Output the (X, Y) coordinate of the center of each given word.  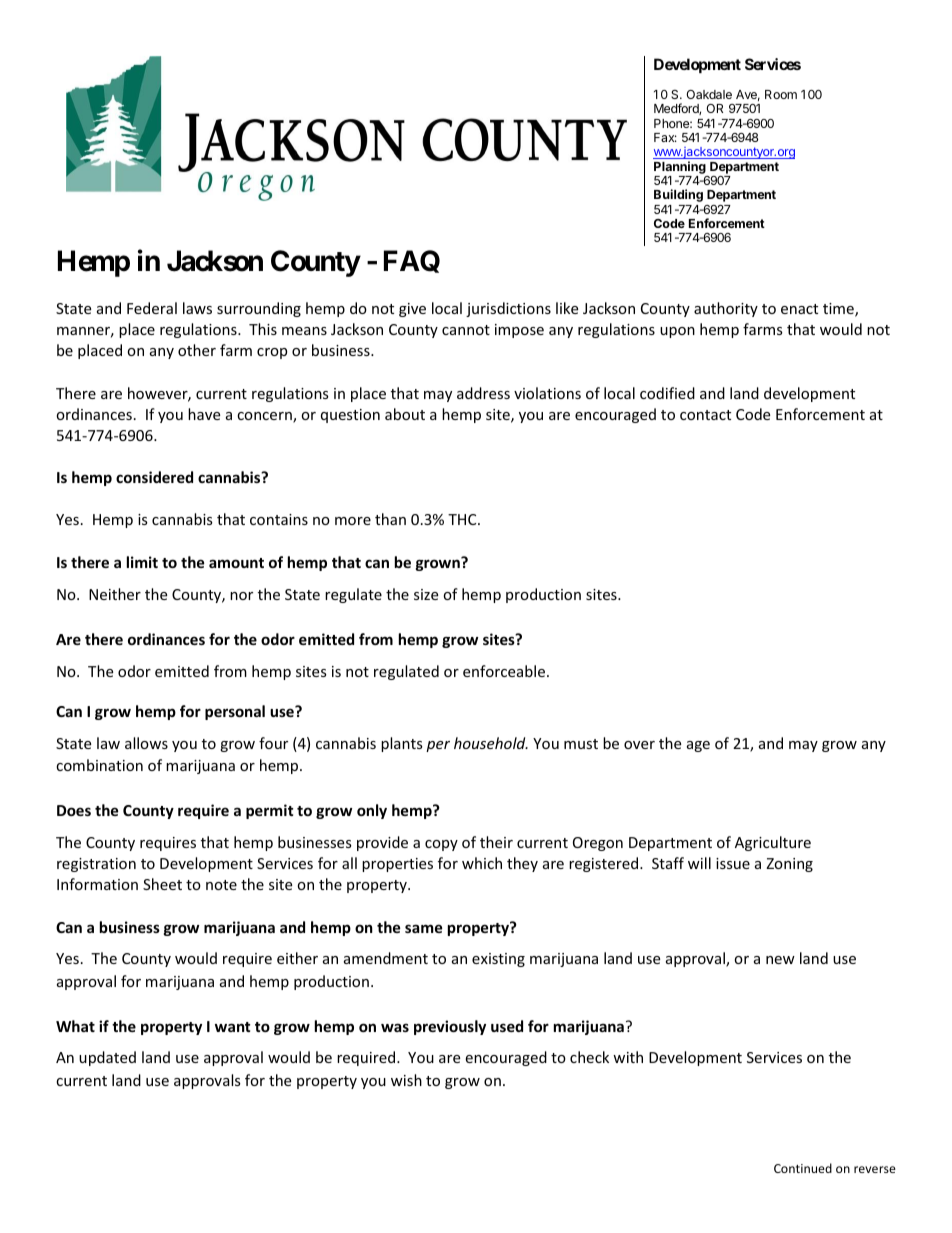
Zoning (789, 865)
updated (107, 1058)
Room (781, 94)
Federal (152, 308)
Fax (665, 137)
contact (705, 415)
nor (241, 596)
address (483, 393)
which (482, 863)
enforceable (504, 671)
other (197, 350)
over (639, 745)
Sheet (162, 884)
